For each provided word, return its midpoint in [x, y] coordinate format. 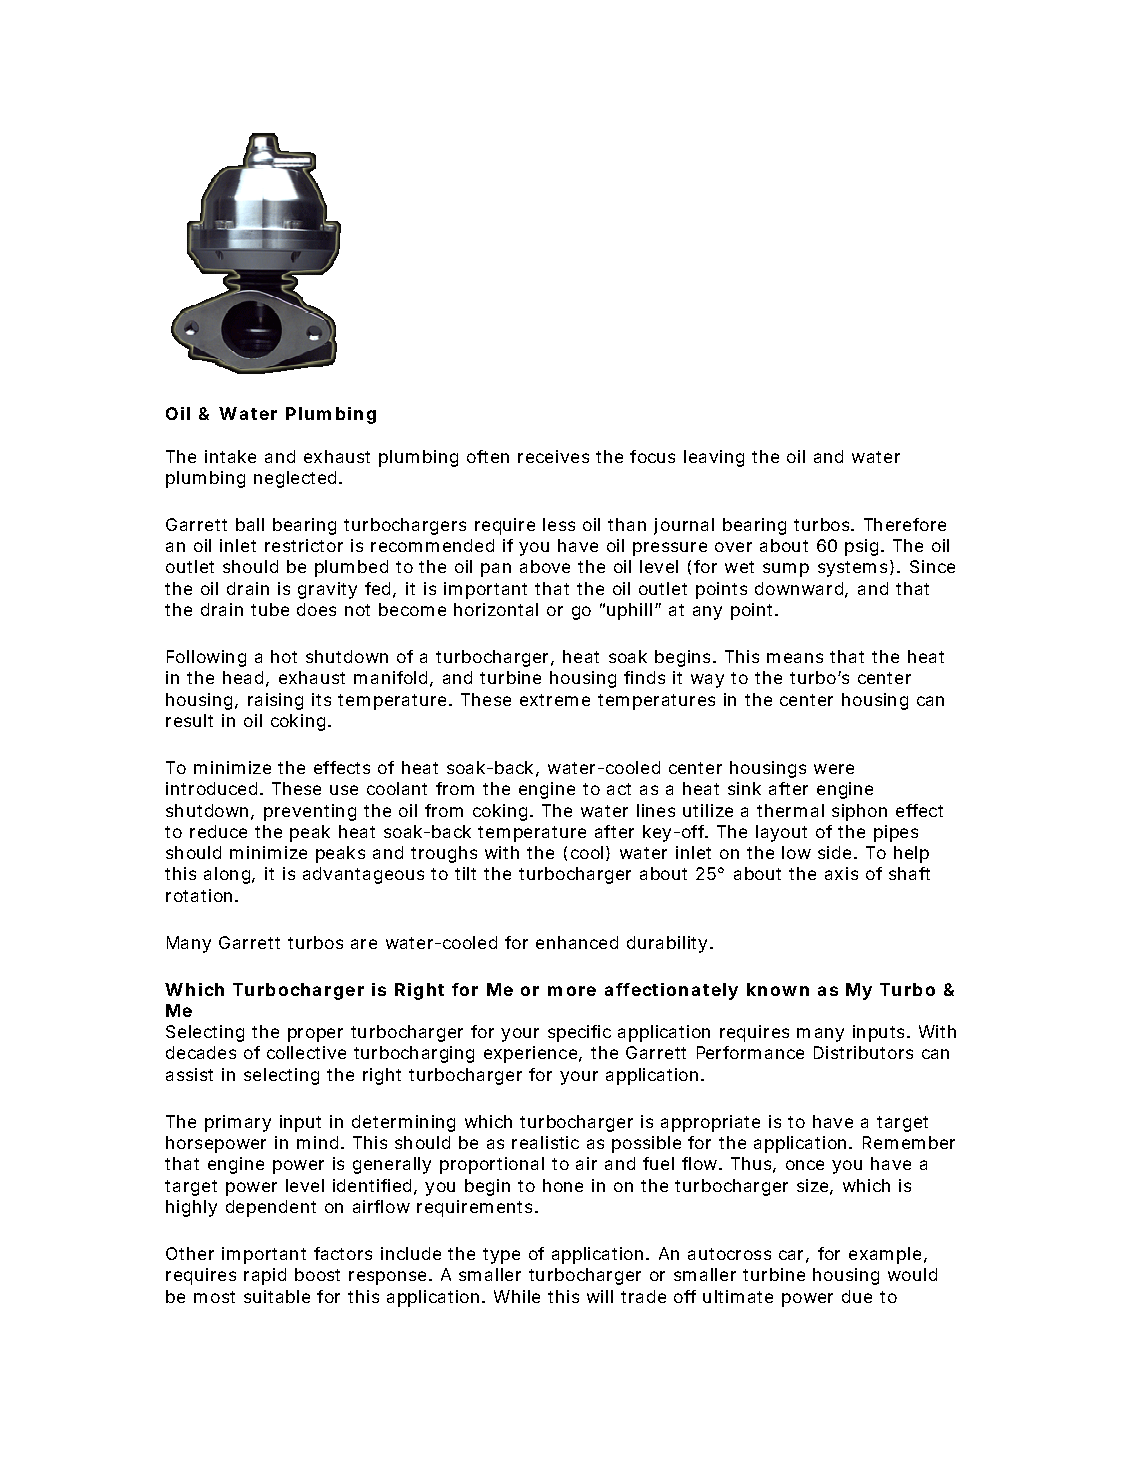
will [600, 1296]
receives [553, 456]
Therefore [905, 524]
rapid [265, 1276]
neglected [295, 479]
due [857, 1296]
